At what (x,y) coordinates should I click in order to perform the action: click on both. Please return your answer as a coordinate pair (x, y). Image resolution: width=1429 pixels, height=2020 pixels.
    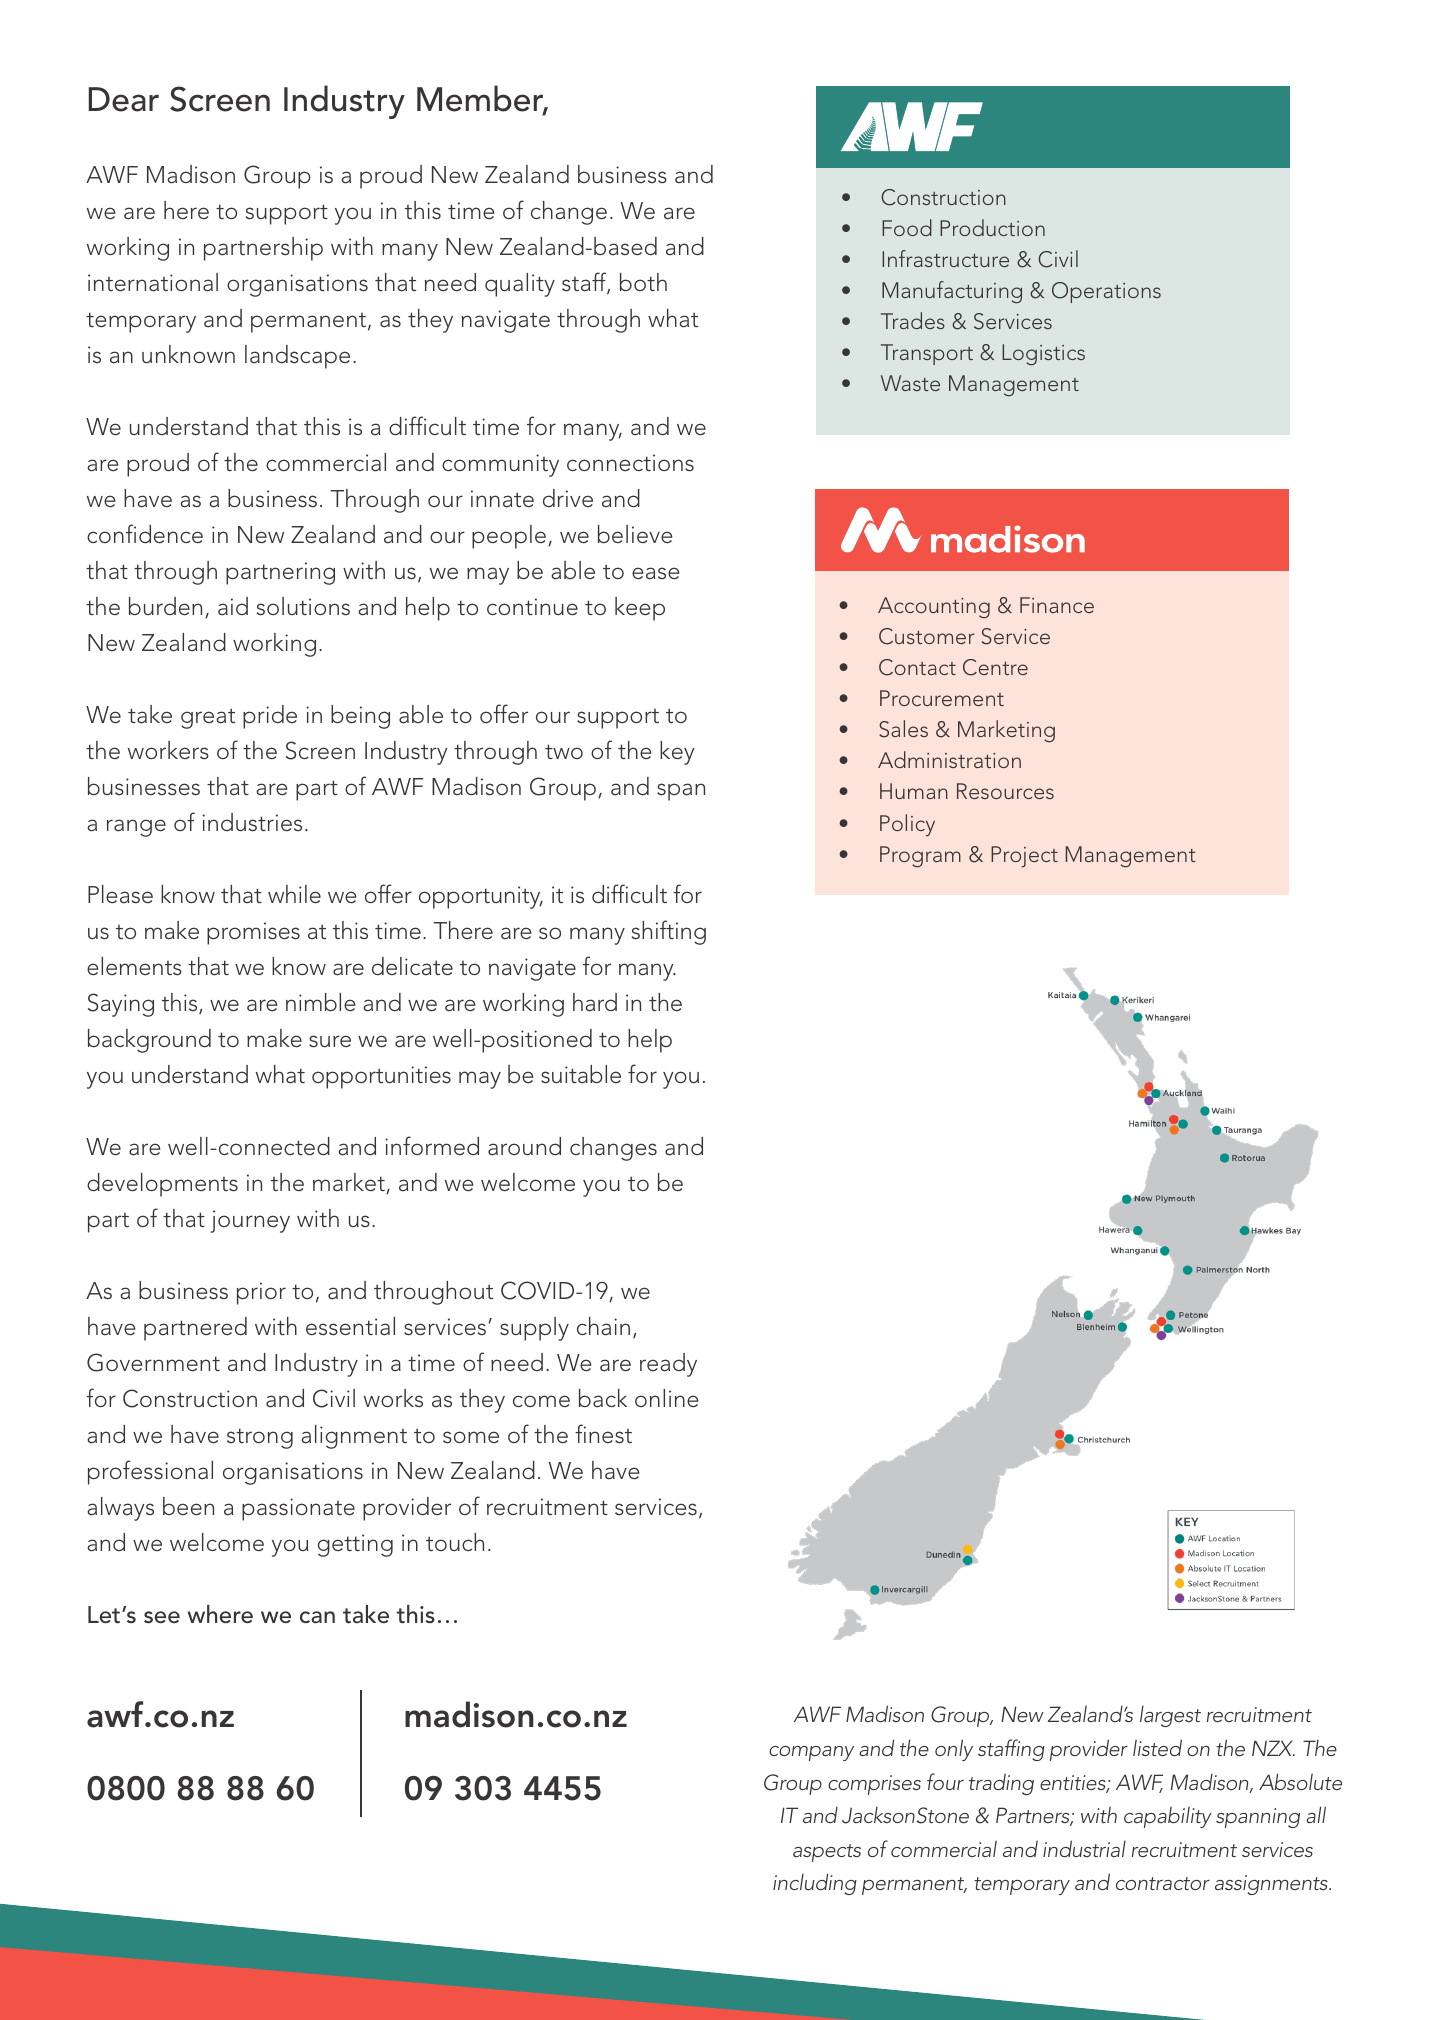
    Looking at the image, I should click on (643, 282).
